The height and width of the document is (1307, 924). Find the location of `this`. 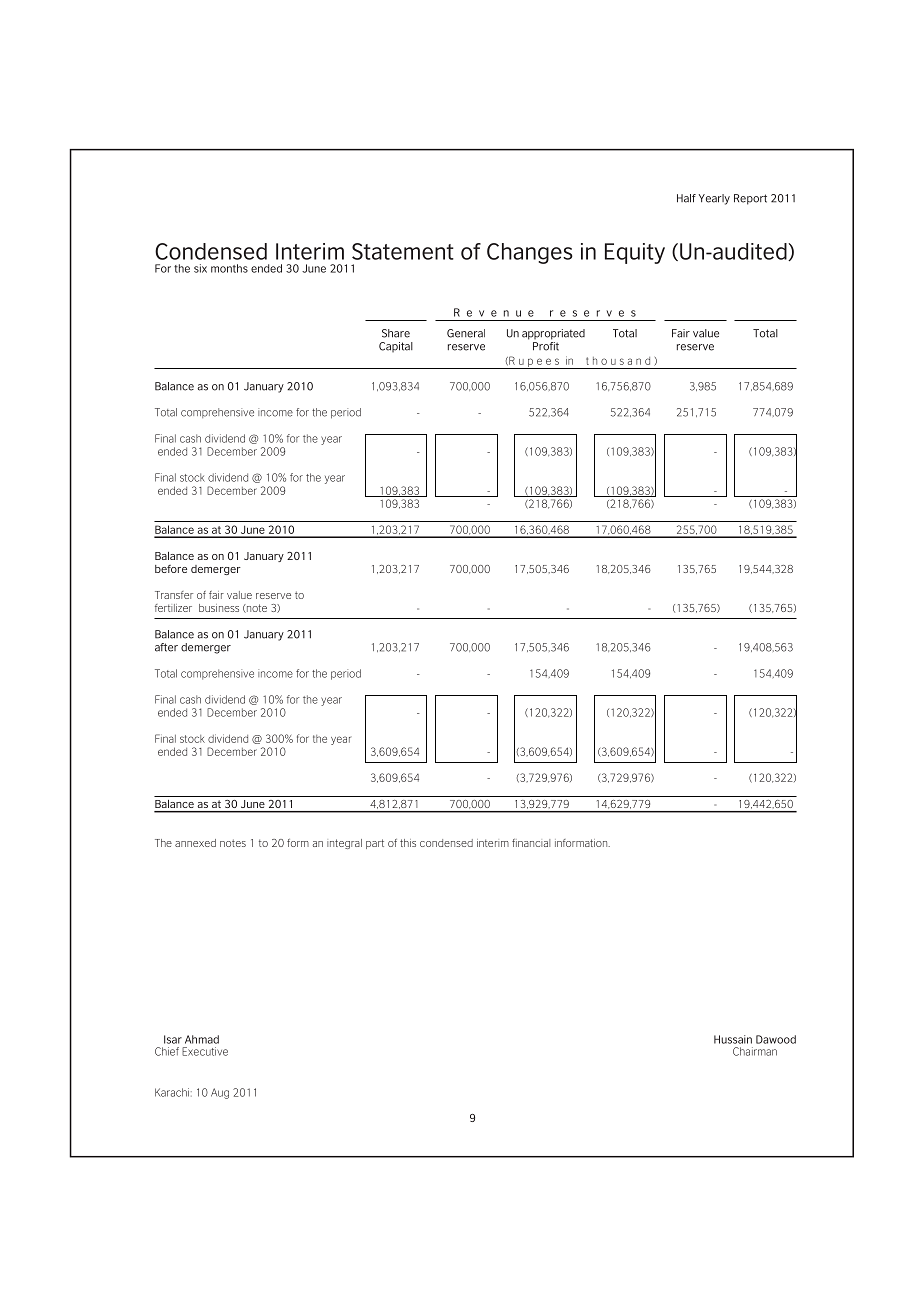

this is located at coordinates (408, 843).
